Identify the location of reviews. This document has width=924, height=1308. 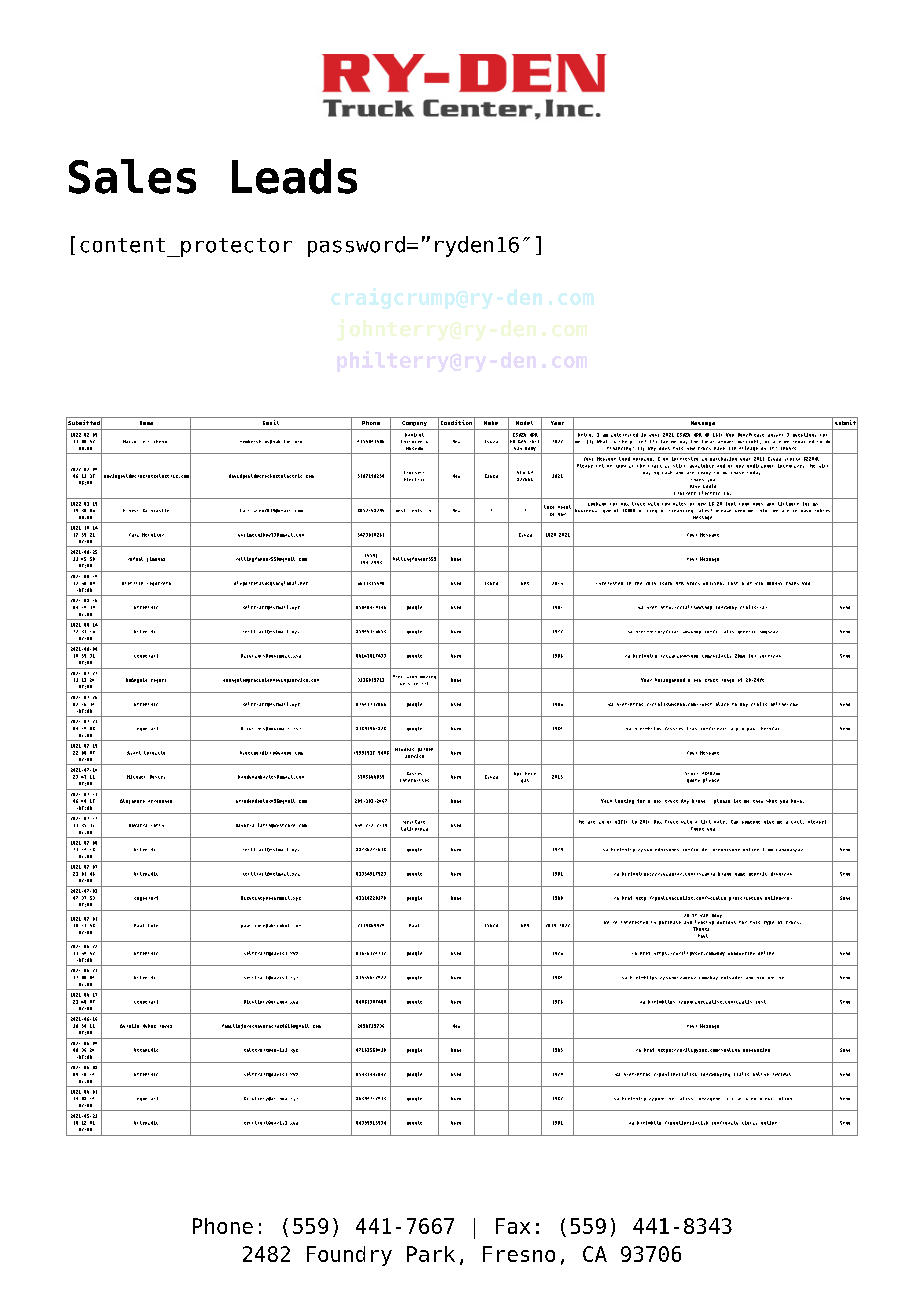
(782, 1074).
